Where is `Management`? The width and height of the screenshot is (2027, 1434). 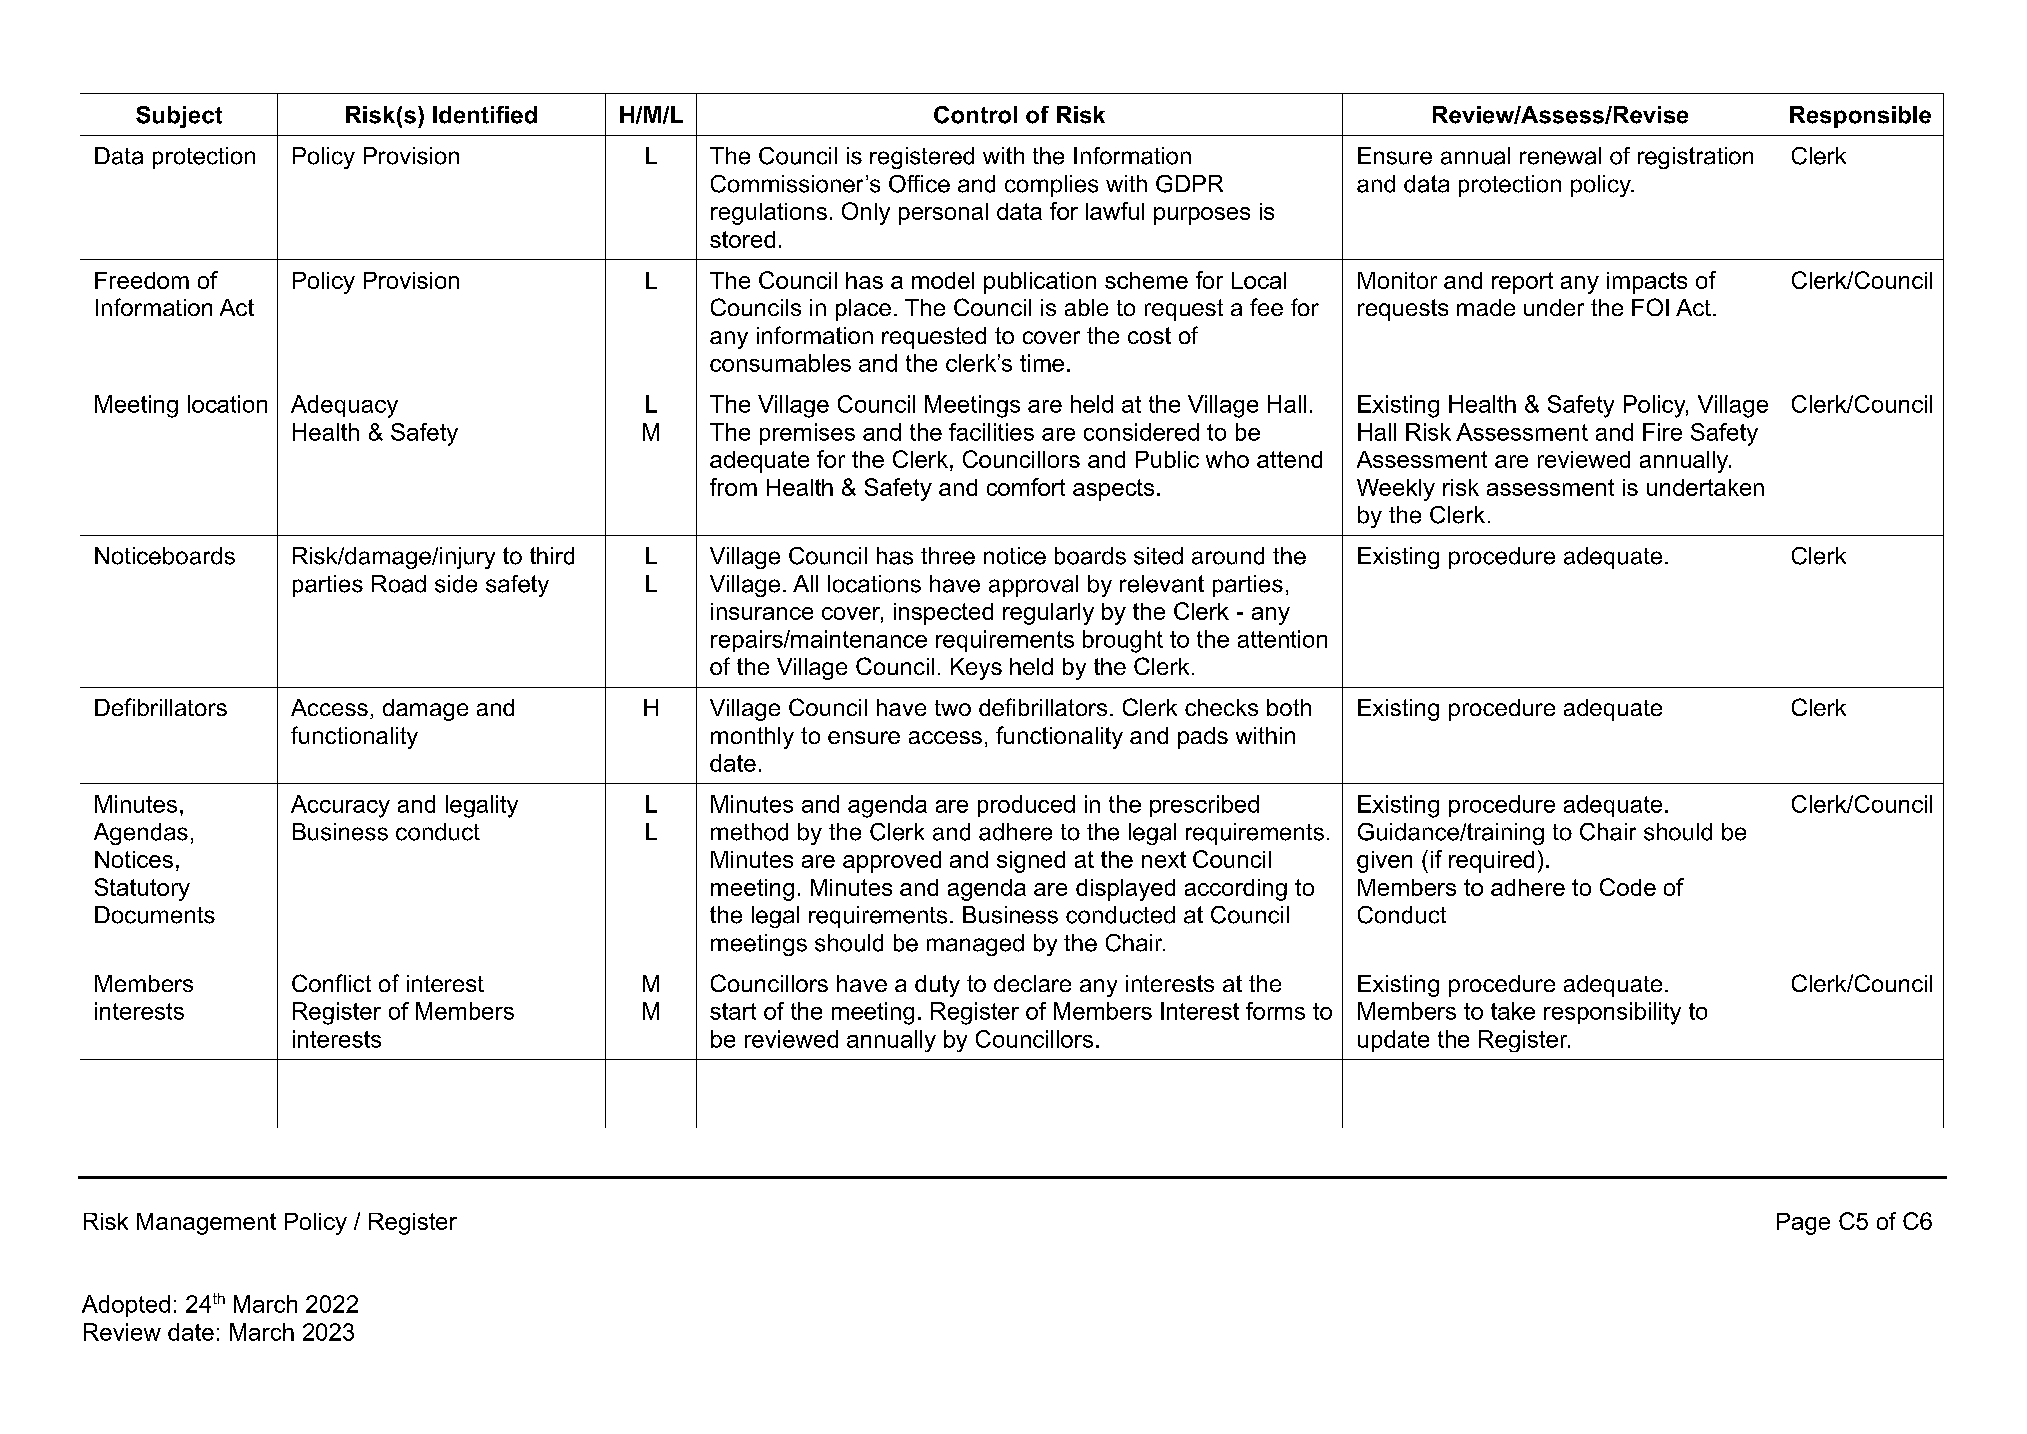
Management is located at coordinates (206, 1224).
